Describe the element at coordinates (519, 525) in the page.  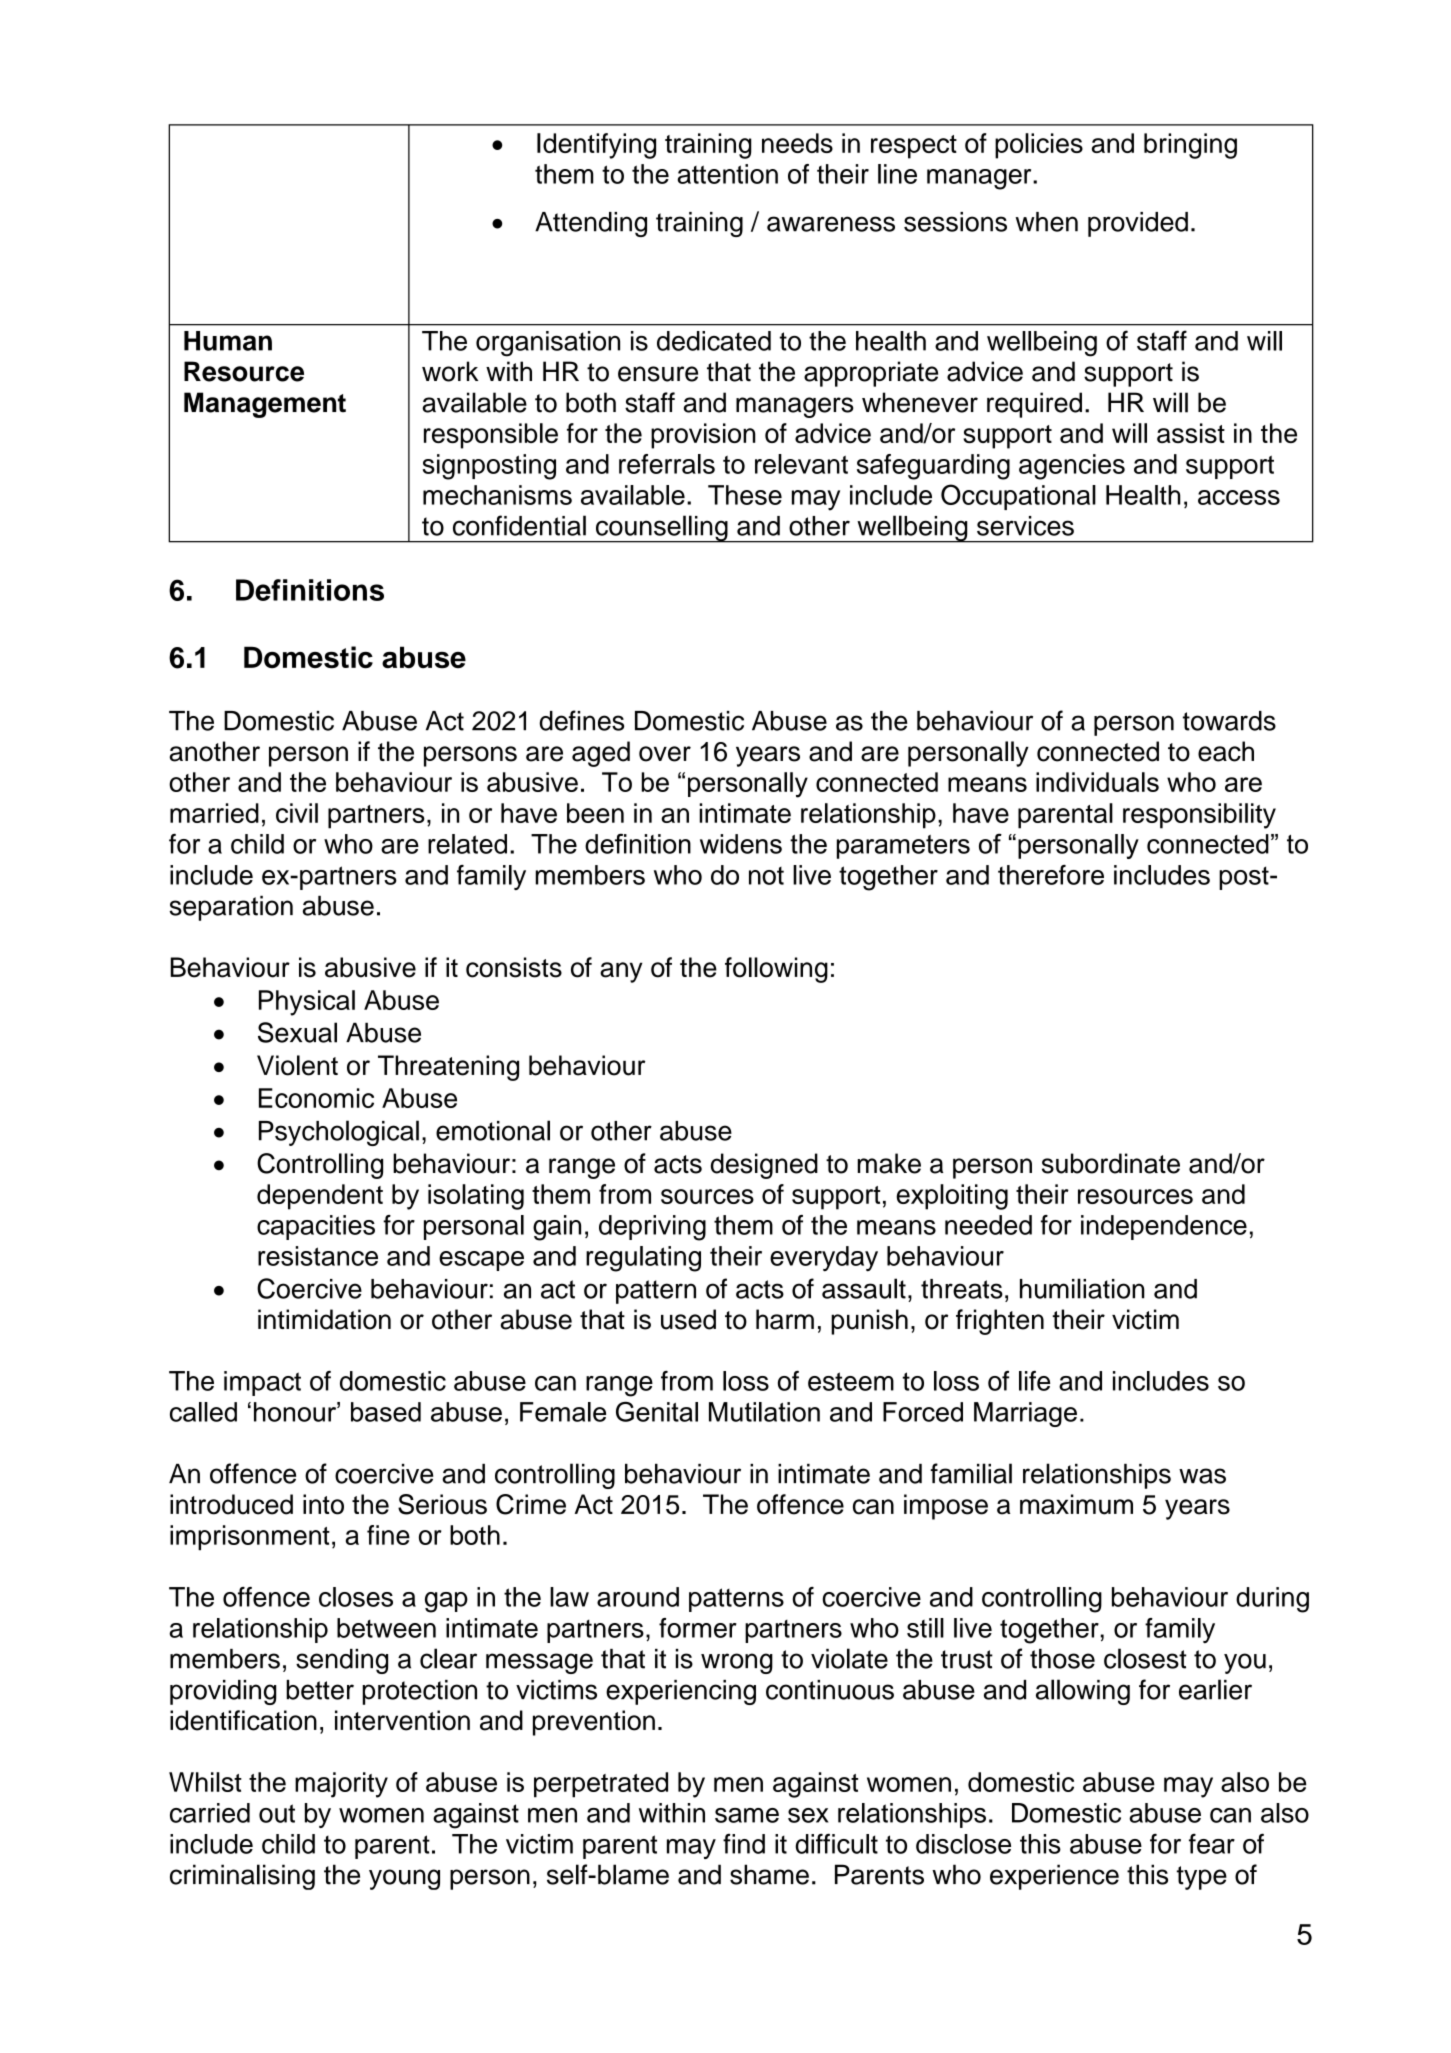
I see `confidential` at that location.
